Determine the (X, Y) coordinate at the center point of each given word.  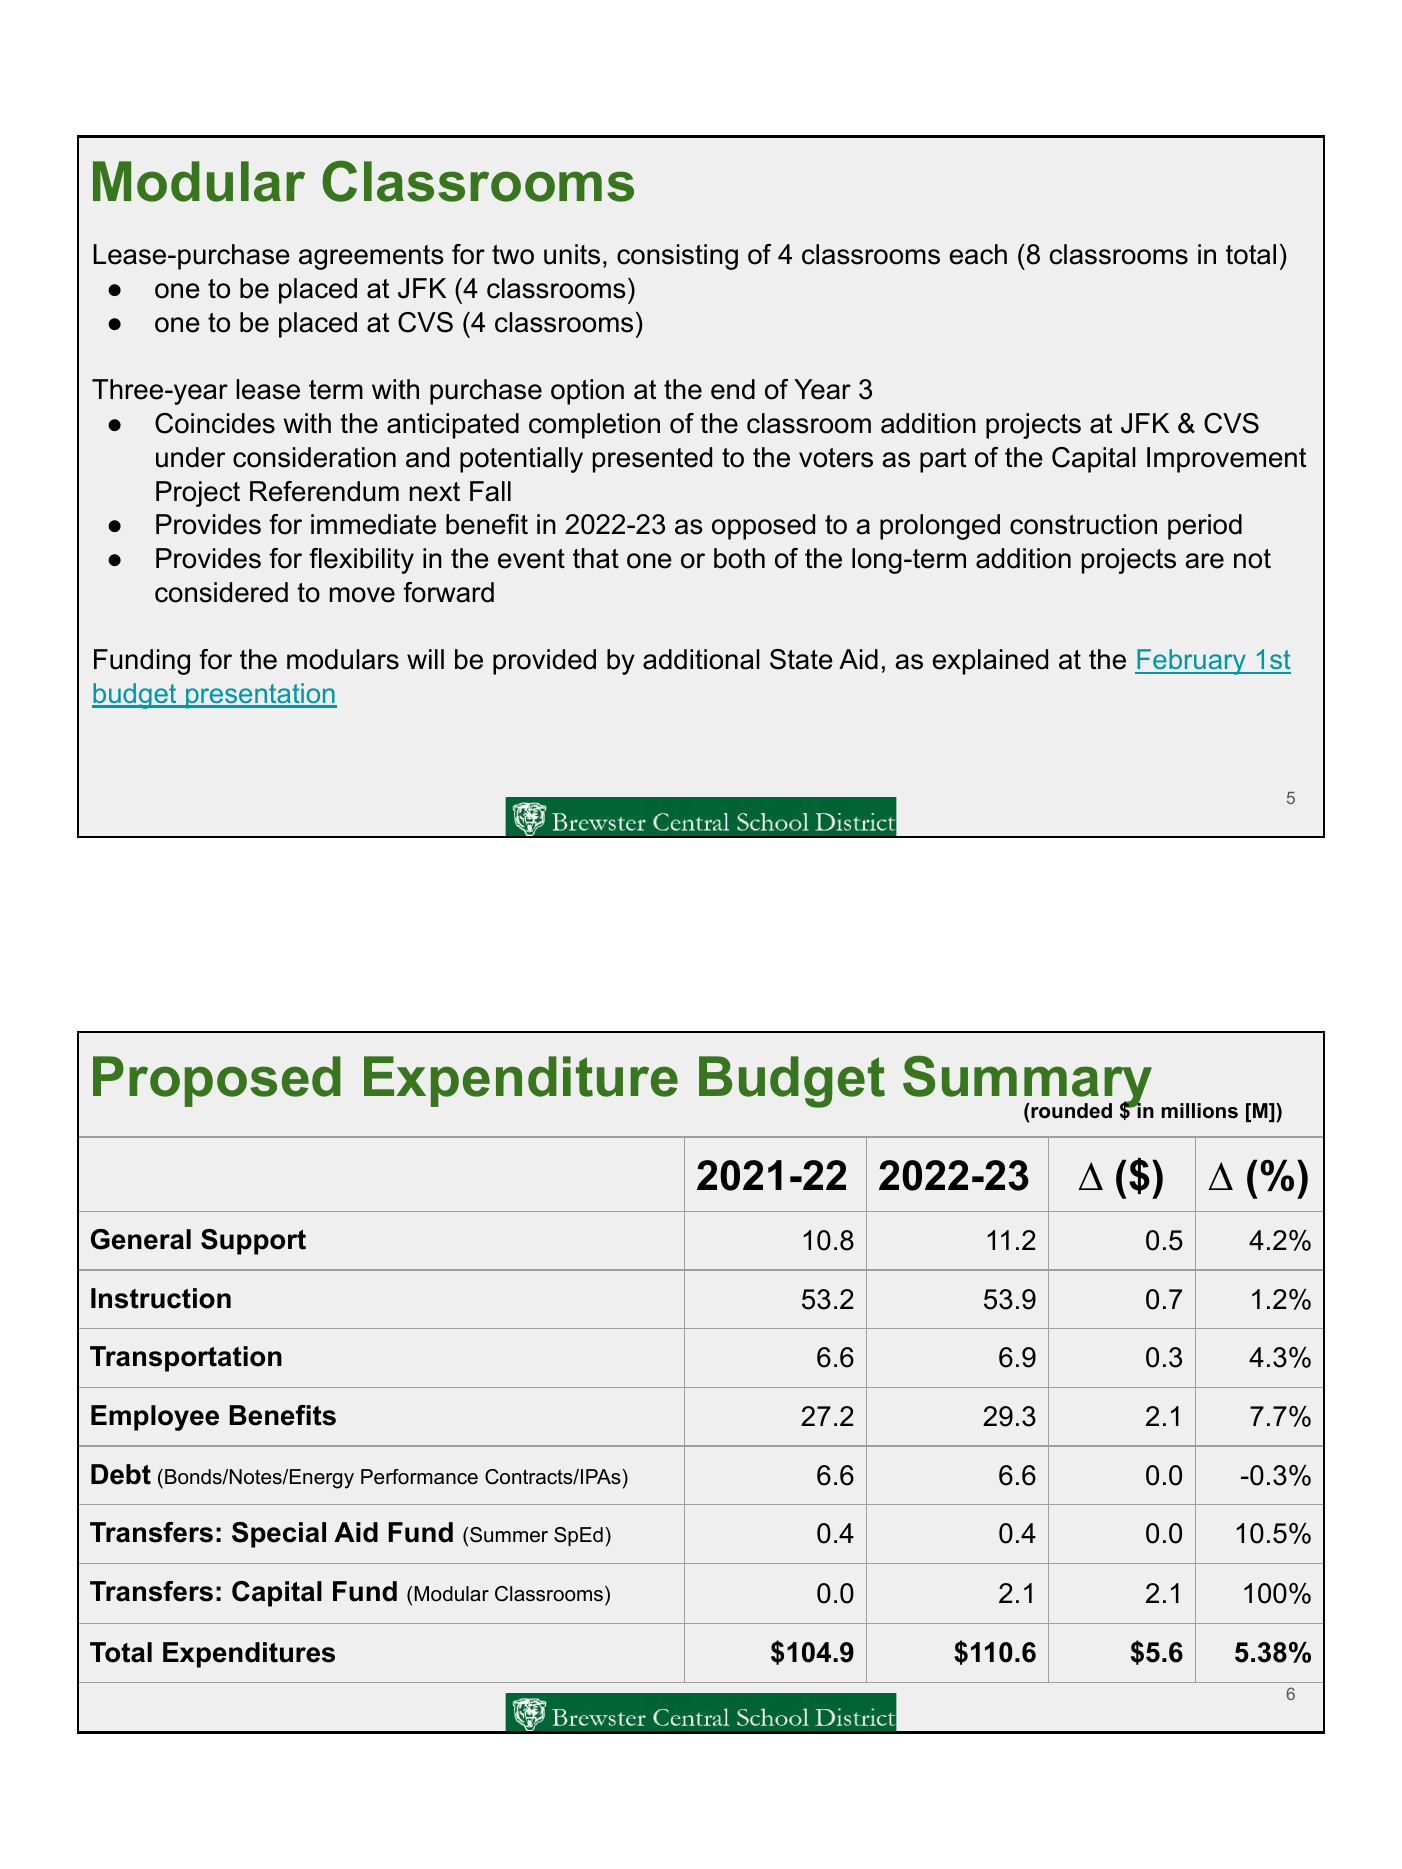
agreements (371, 257)
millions (1199, 1111)
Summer (509, 1535)
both (739, 558)
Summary (1028, 1083)
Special (279, 1535)
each (978, 254)
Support (253, 1242)
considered (221, 592)
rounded (1070, 1111)
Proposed (217, 1081)
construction (1083, 524)
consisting (677, 257)
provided (544, 662)
